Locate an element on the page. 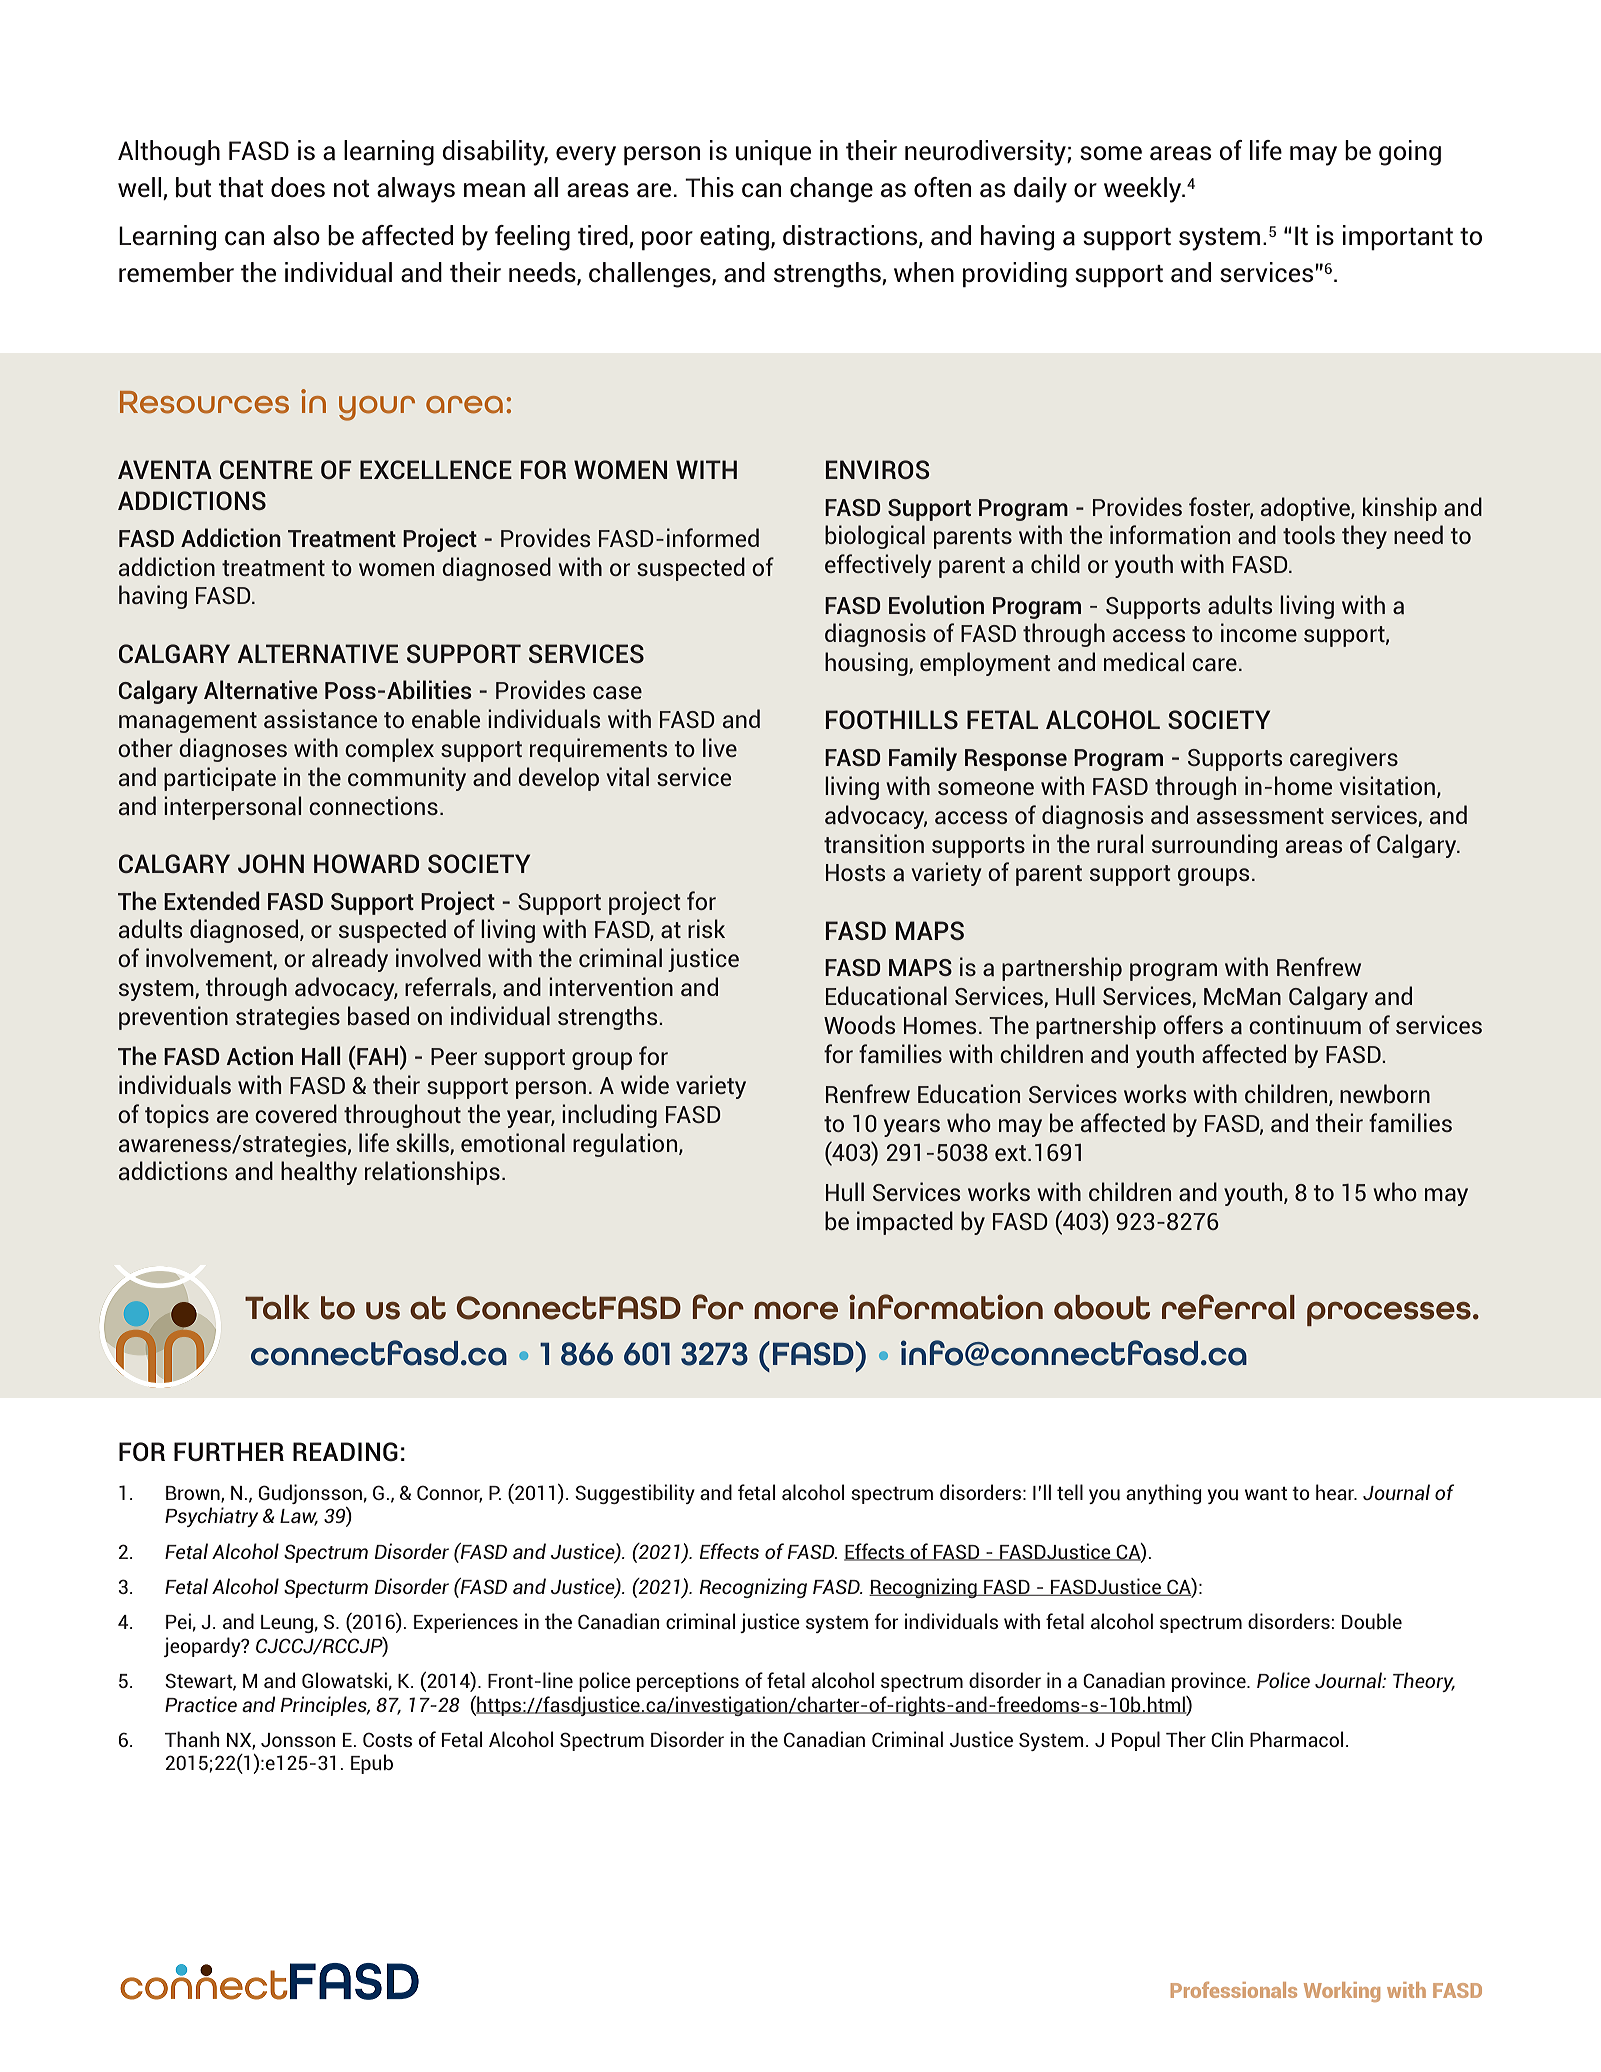 The width and height of the image is (1601, 2072). Talk is located at coordinates (277, 1307).
